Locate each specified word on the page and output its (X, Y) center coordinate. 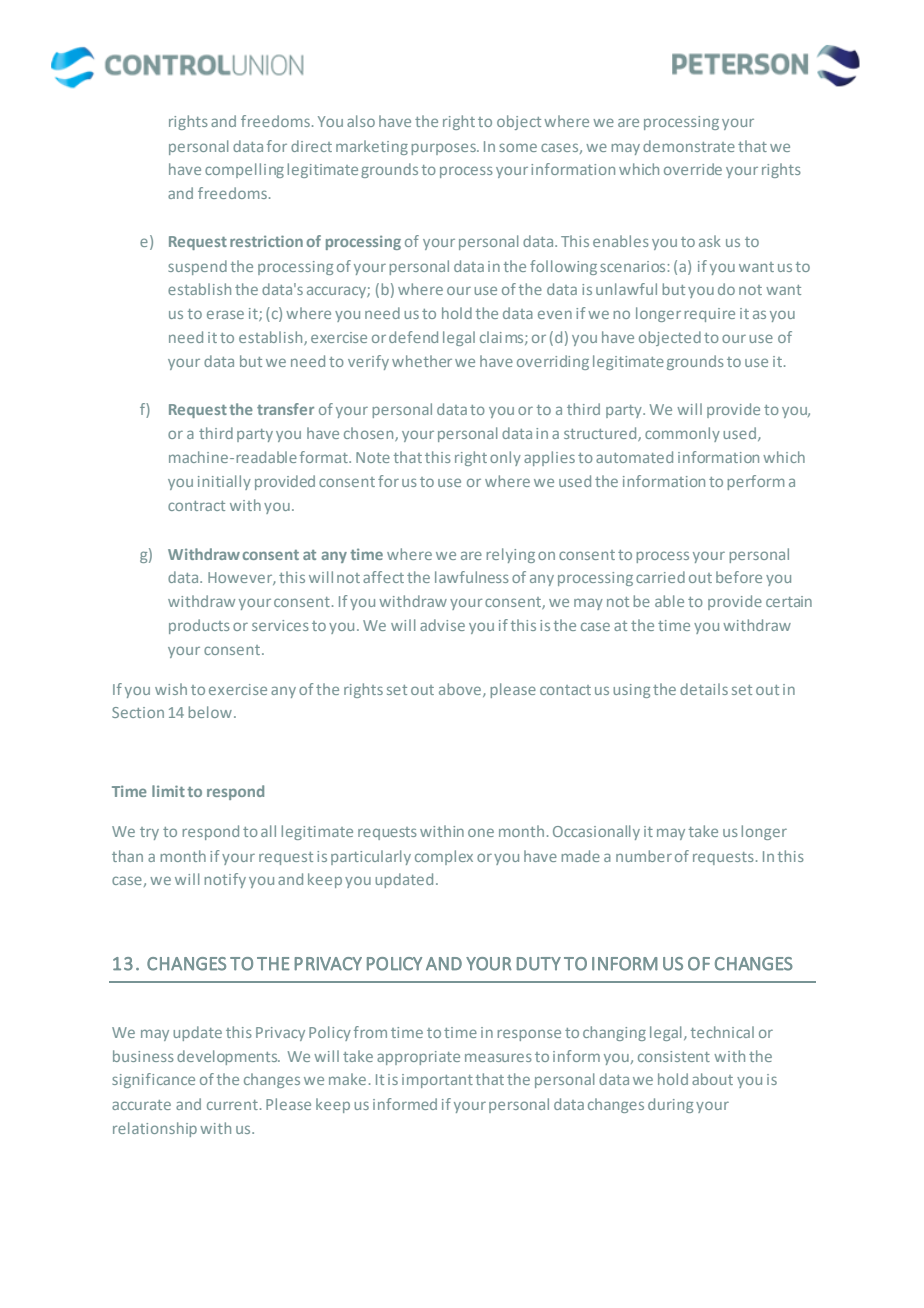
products (199, 626)
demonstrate (689, 146)
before (739, 577)
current (232, 1105)
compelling (244, 170)
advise (442, 625)
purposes (444, 149)
